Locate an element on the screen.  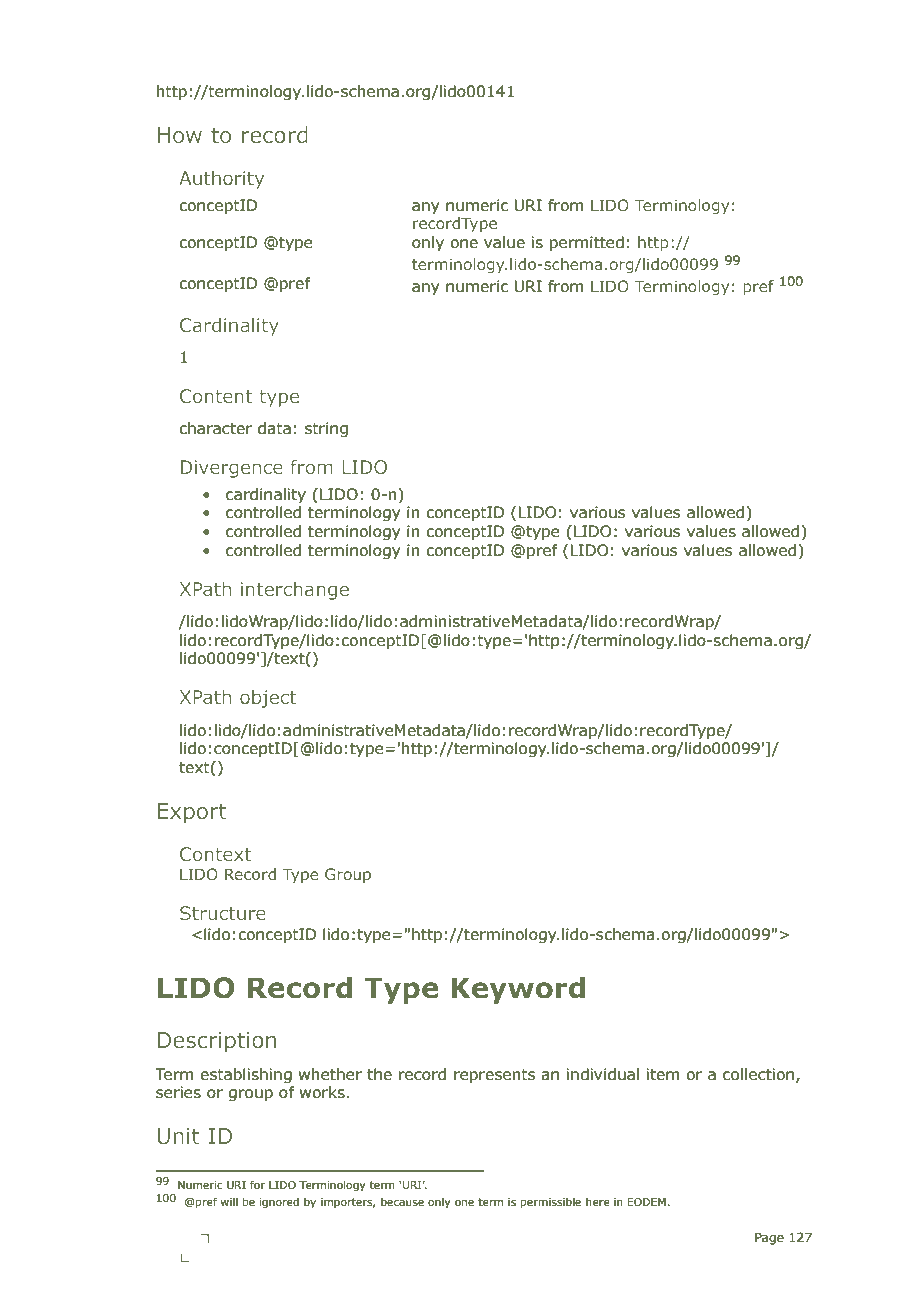
string is located at coordinates (326, 429).
